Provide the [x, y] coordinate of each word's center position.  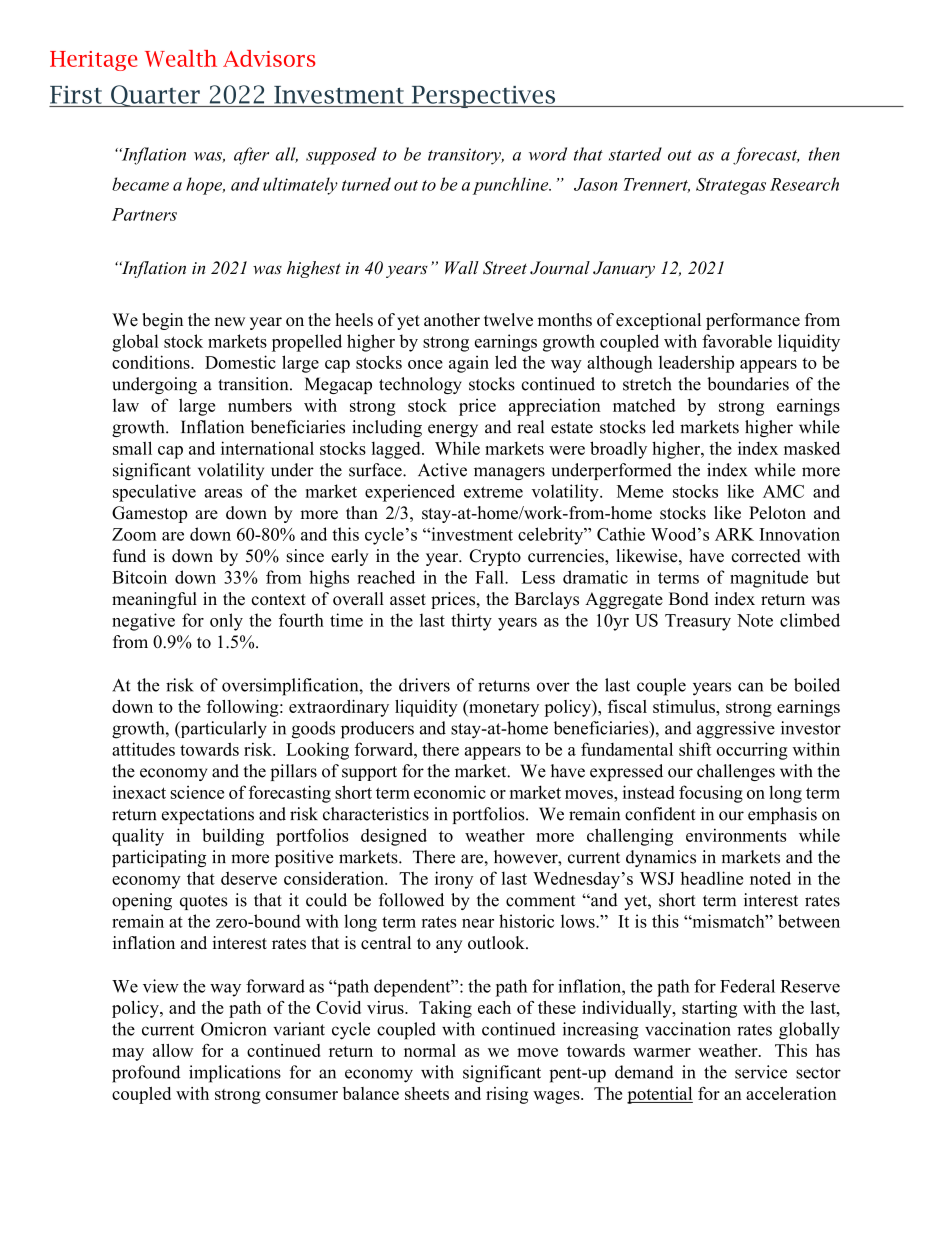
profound [146, 1074]
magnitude [769, 579]
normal [430, 1050]
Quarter [155, 96]
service [761, 1072]
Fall [490, 577]
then [824, 154]
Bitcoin [139, 577]
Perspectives [483, 96]
